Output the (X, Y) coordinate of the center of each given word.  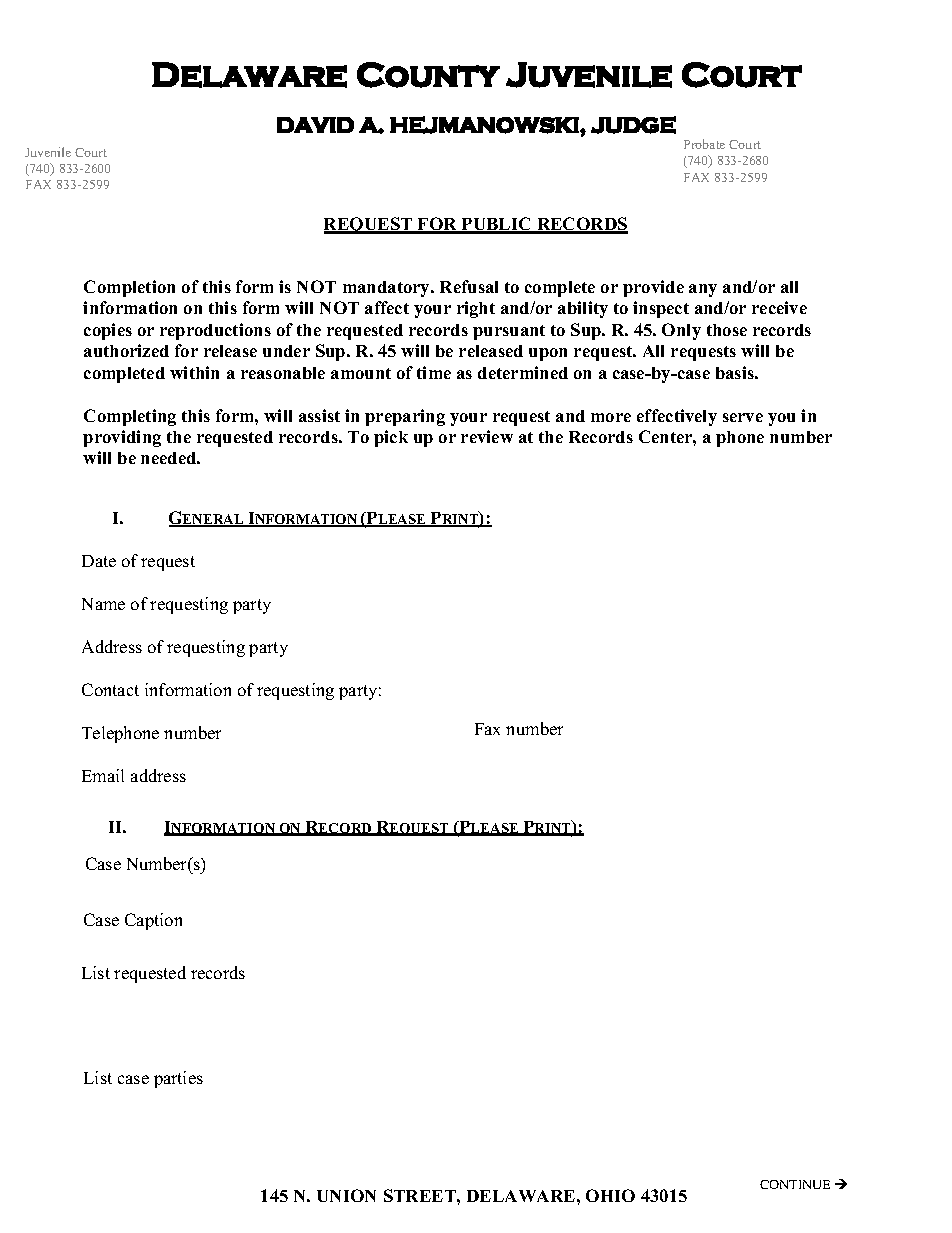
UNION (346, 1195)
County (428, 75)
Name (103, 604)
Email (103, 775)
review (487, 436)
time (434, 372)
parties (178, 1079)
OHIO (610, 1195)
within (194, 372)
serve (743, 417)
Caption (153, 921)
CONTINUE (795, 1184)
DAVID (315, 125)
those (727, 330)
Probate (704, 144)
